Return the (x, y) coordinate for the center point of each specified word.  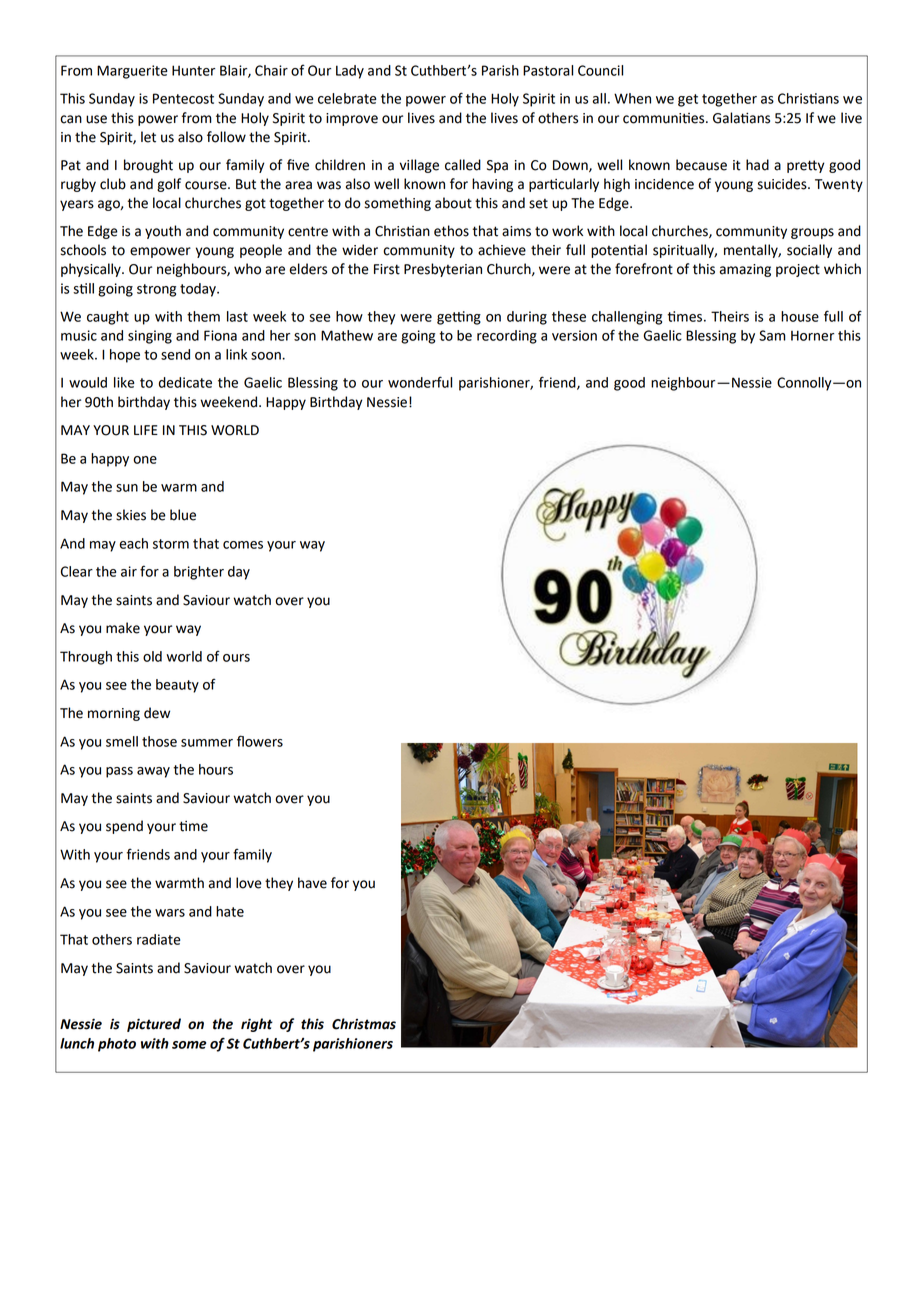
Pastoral (548, 70)
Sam (772, 335)
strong (156, 290)
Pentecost (183, 98)
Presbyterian (443, 270)
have (312, 883)
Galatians (741, 118)
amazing (745, 270)
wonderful (420, 382)
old (152, 656)
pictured (154, 1025)
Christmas (364, 1024)
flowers (260, 741)
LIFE (146, 430)
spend (124, 827)
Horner (812, 335)
